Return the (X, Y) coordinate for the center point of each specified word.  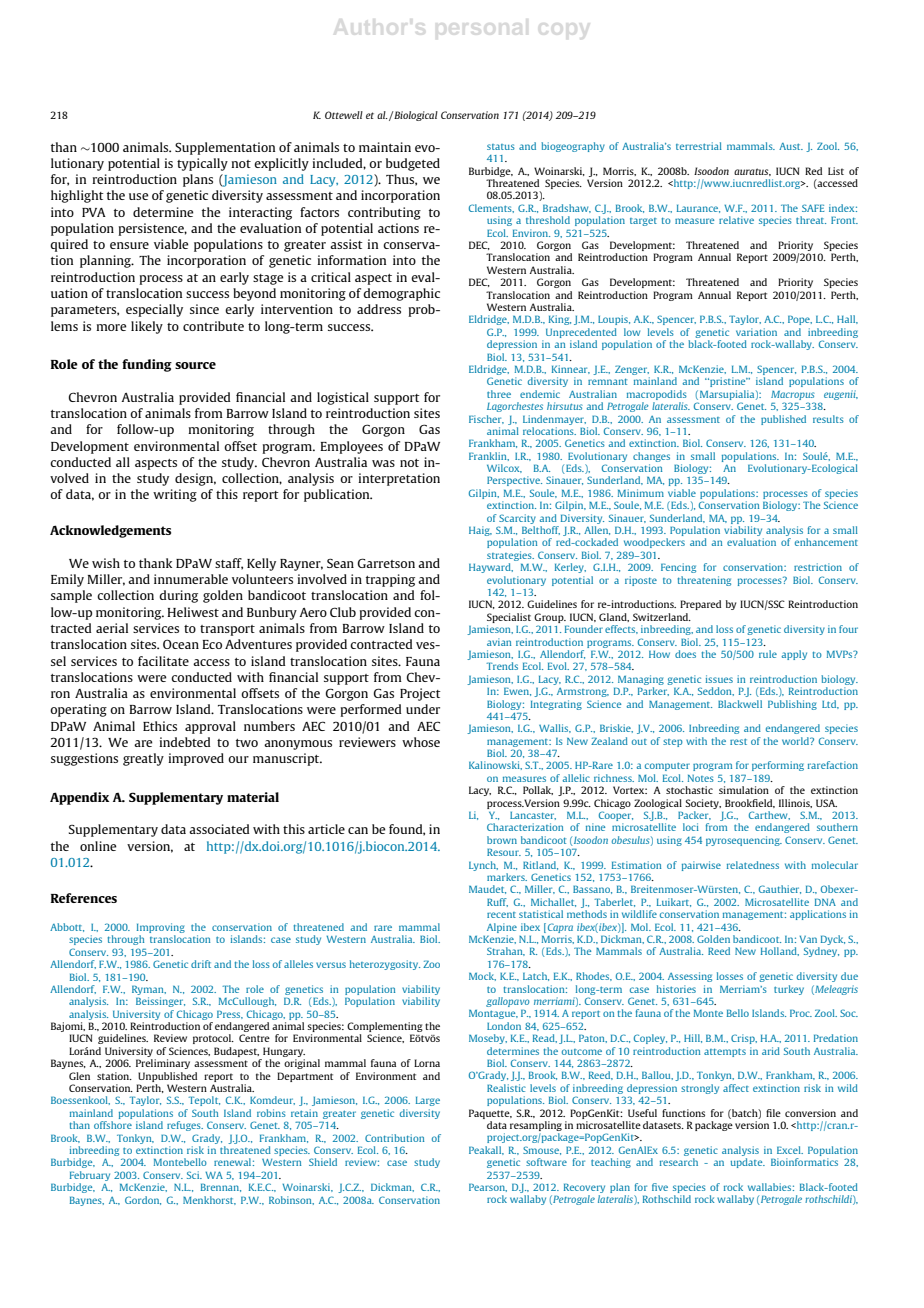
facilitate (163, 661)
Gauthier (780, 889)
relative (736, 220)
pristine (728, 382)
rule (768, 654)
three (499, 394)
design (195, 479)
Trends (502, 666)
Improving (161, 929)
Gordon (143, 1200)
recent (501, 915)
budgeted (413, 164)
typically (202, 164)
